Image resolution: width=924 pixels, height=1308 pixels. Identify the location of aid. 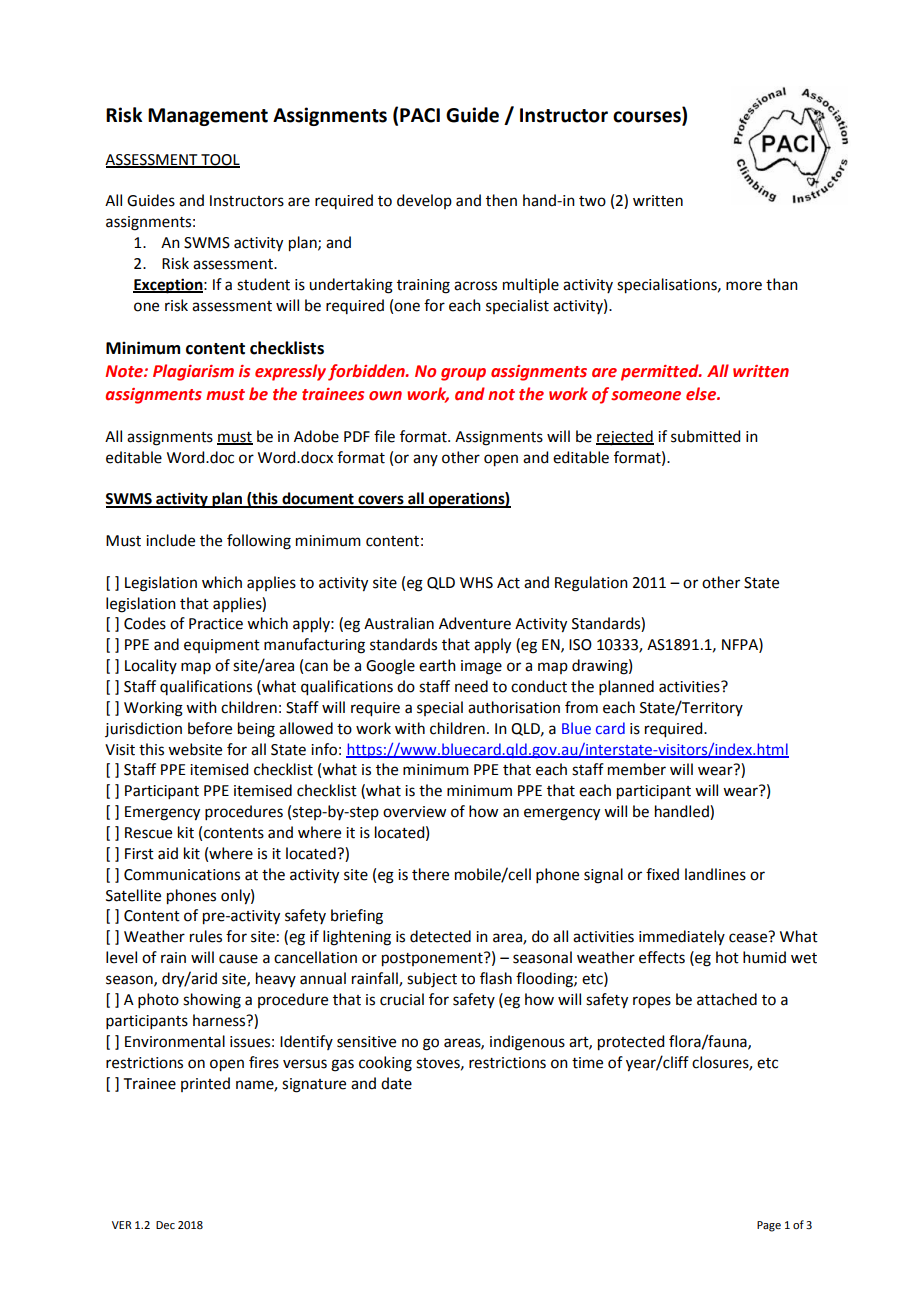
(168, 853).
